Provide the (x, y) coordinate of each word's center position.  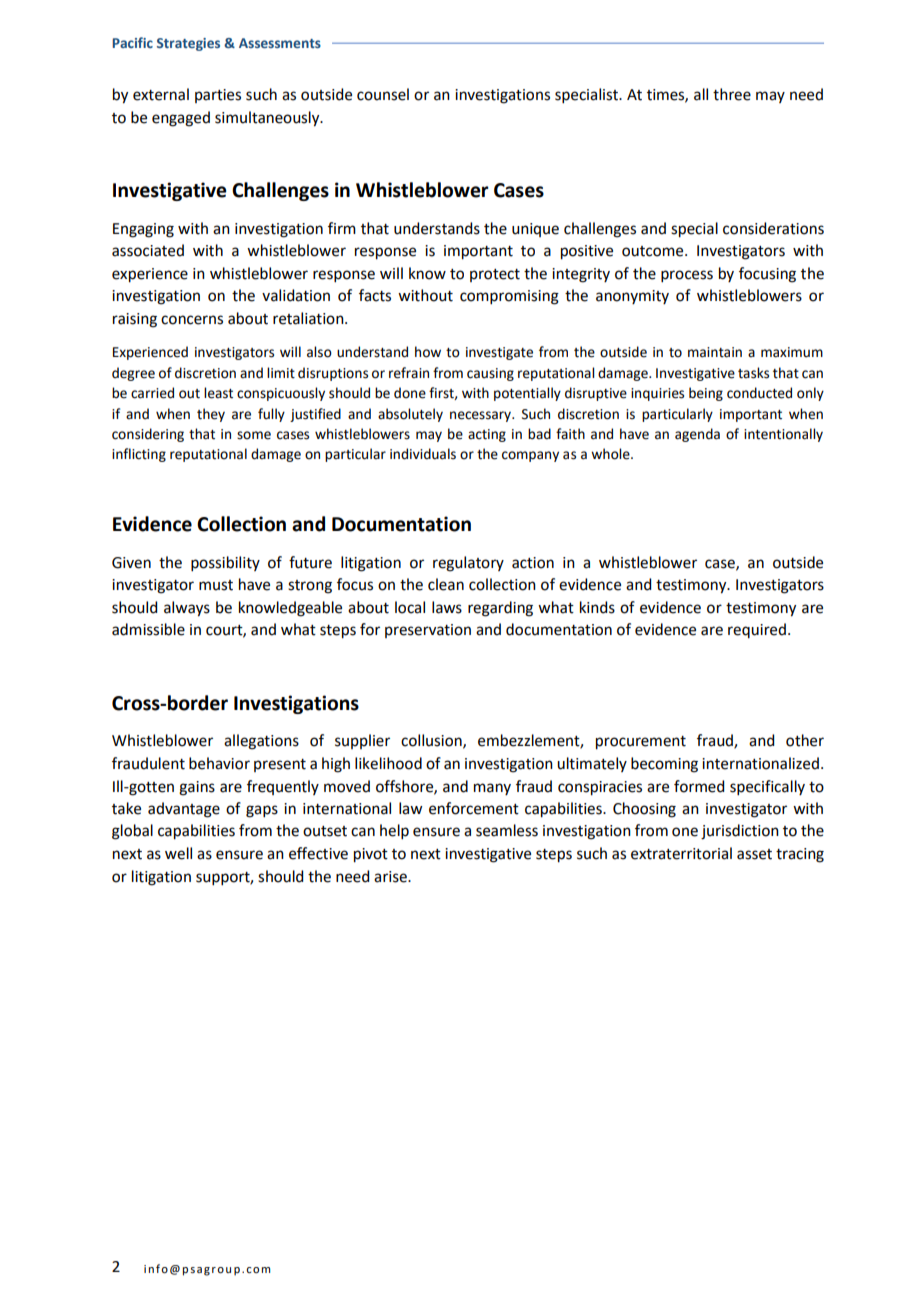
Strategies (188, 44)
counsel (383, 94)
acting (487, 435)
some (254, 435)
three (732, 94)
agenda (697, 435)
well (178, 853)
